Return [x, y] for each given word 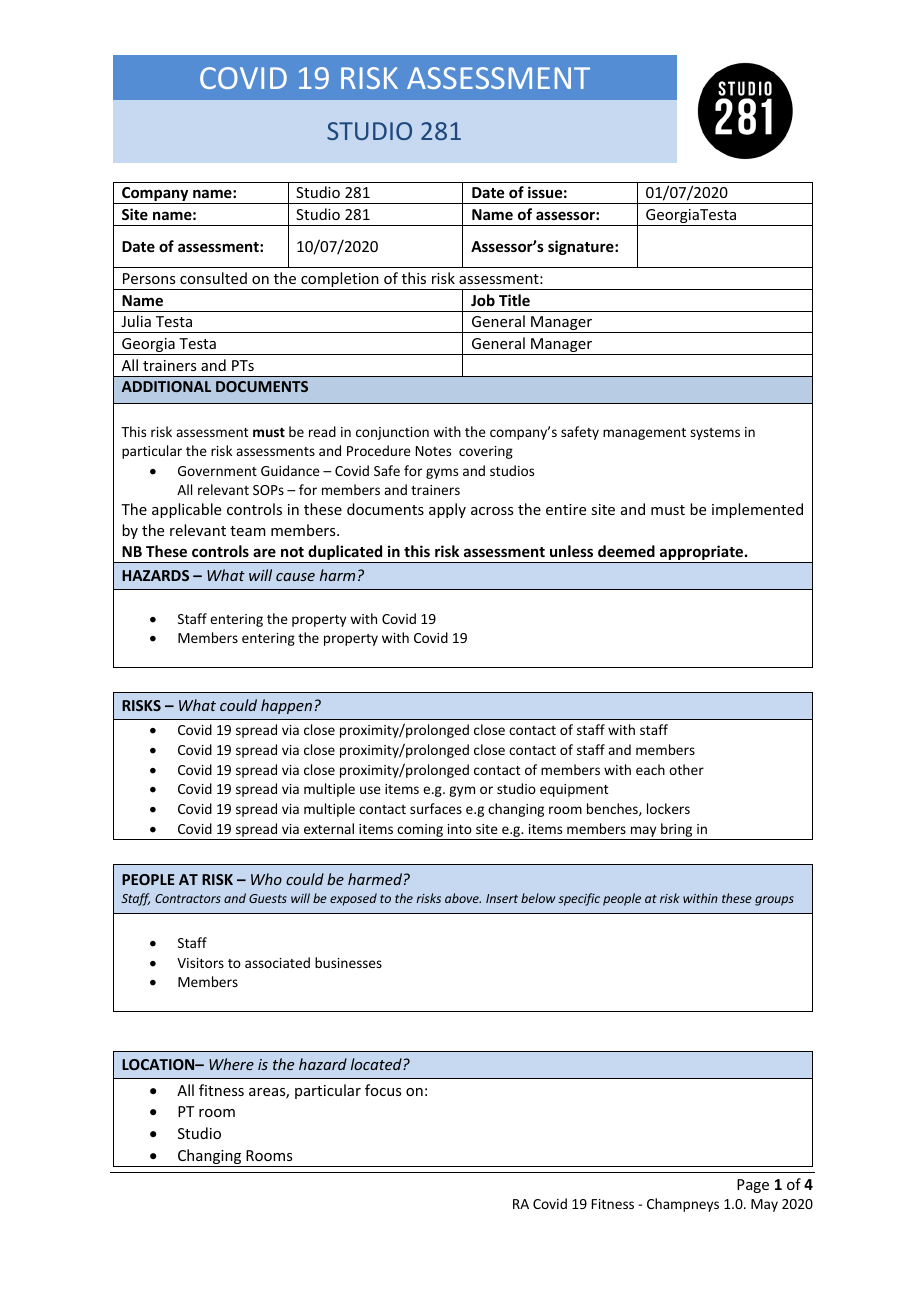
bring [677, 831]
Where [231, 1064]
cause [295, 577]
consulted [213, 278]
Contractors [188, 898]
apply [447, 510]
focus [383, 1090]
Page [753, 1186]
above [463, 898]
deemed [626, 551]
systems [715, 434]
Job [483, 300]
